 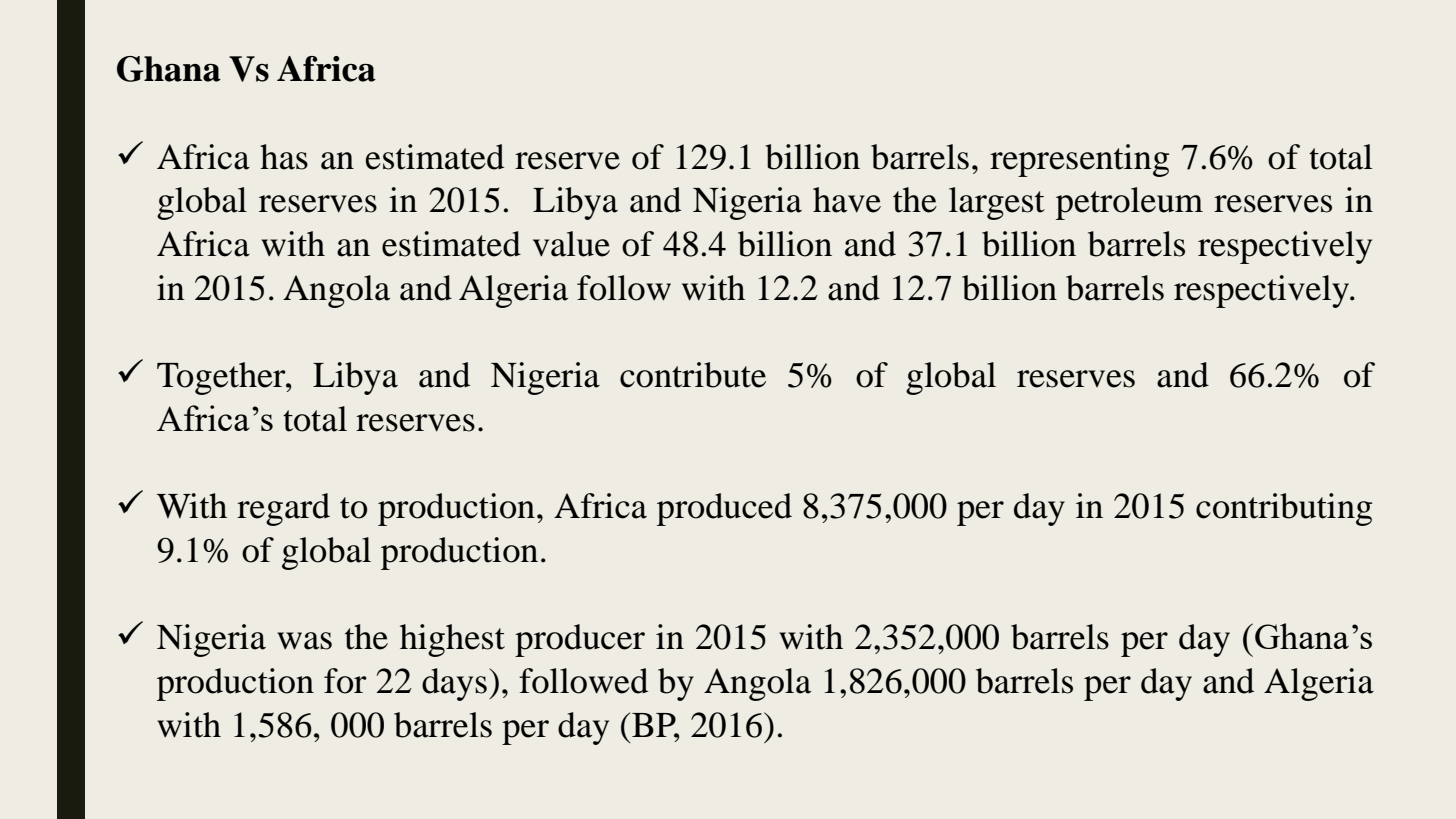 What do you see at coordinates (1284, 509) in the screenshot?
I see `contributing` at bounding box center [1284, 509].
